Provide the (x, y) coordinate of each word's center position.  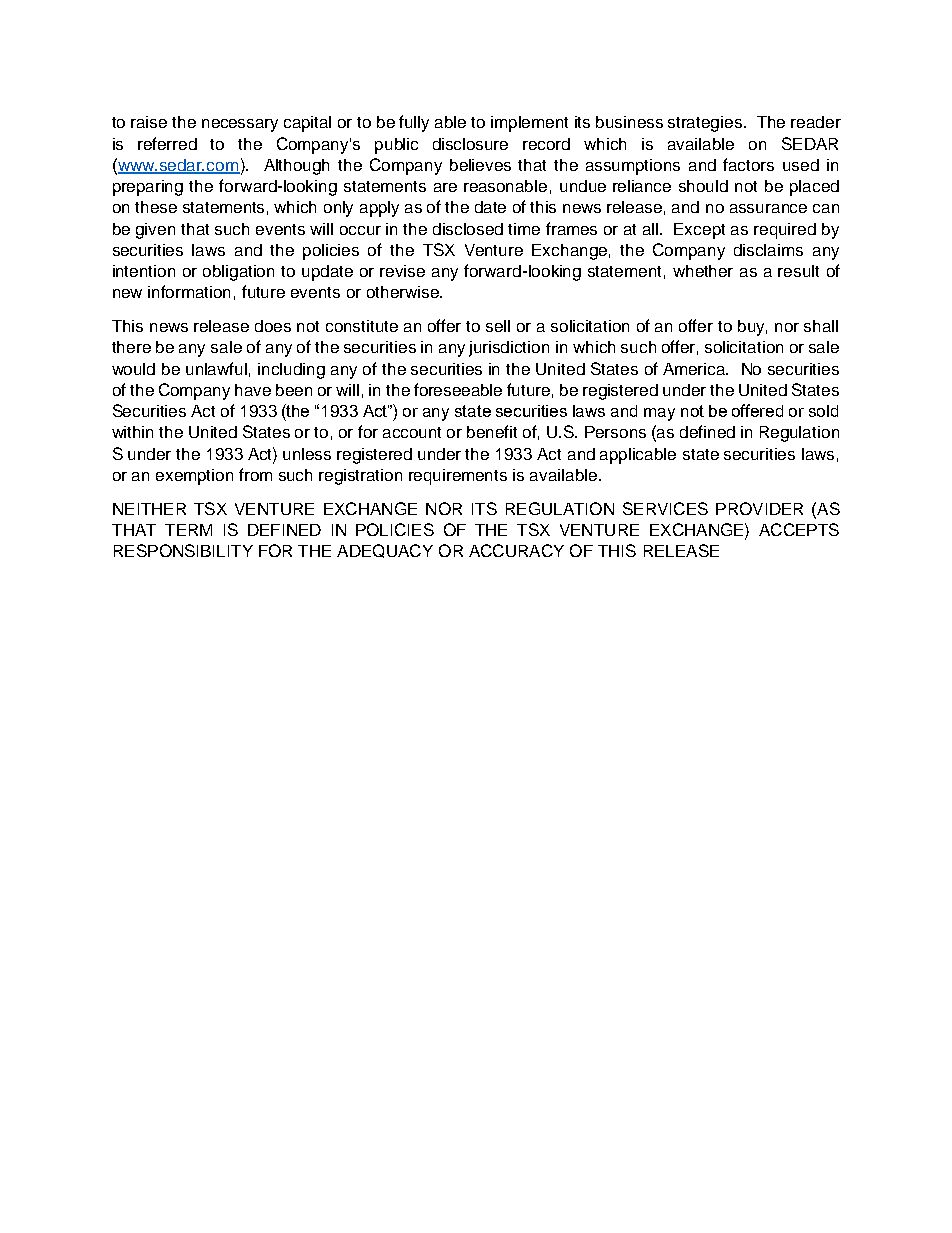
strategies (706, 124)
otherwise (404, 292)
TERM (188, 530)
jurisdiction (509, 349)
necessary (240, 125)
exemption (194, 477)
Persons (615, 432)
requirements (458, 477)
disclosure (470, 144)
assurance (768, 208)
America (695, 369)
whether (703, 271)
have (253, 390)
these (156, 207)
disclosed (468, 229)
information (189, 291)
